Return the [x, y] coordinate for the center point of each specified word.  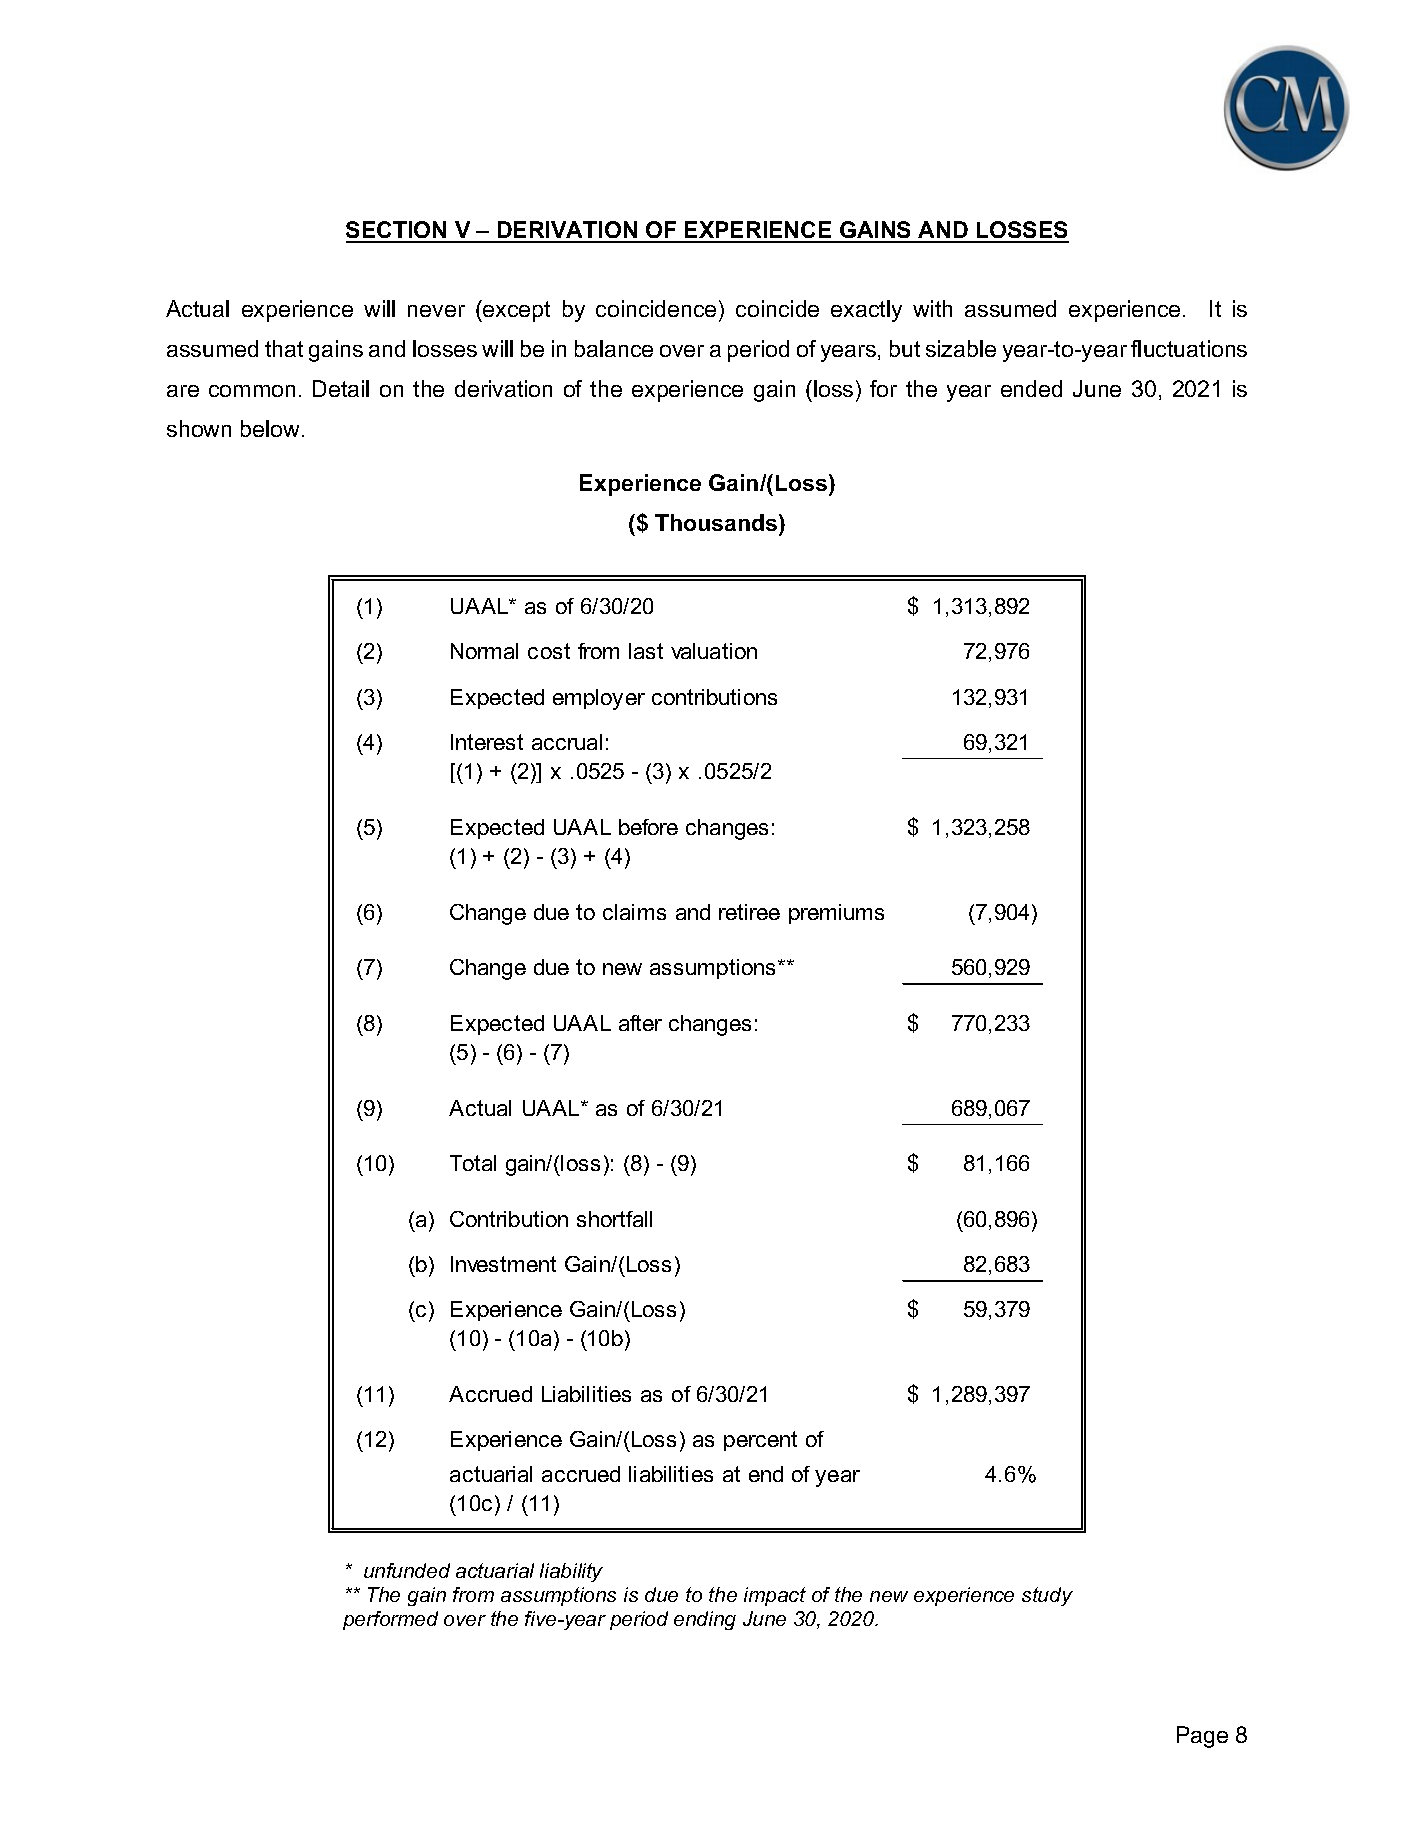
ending [705, 1620]
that [284, 348]
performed [390, 1620]
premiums [836, 914]
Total [473, 1163]
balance [614, 348]
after [640, 1023]
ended [1031, 388]
